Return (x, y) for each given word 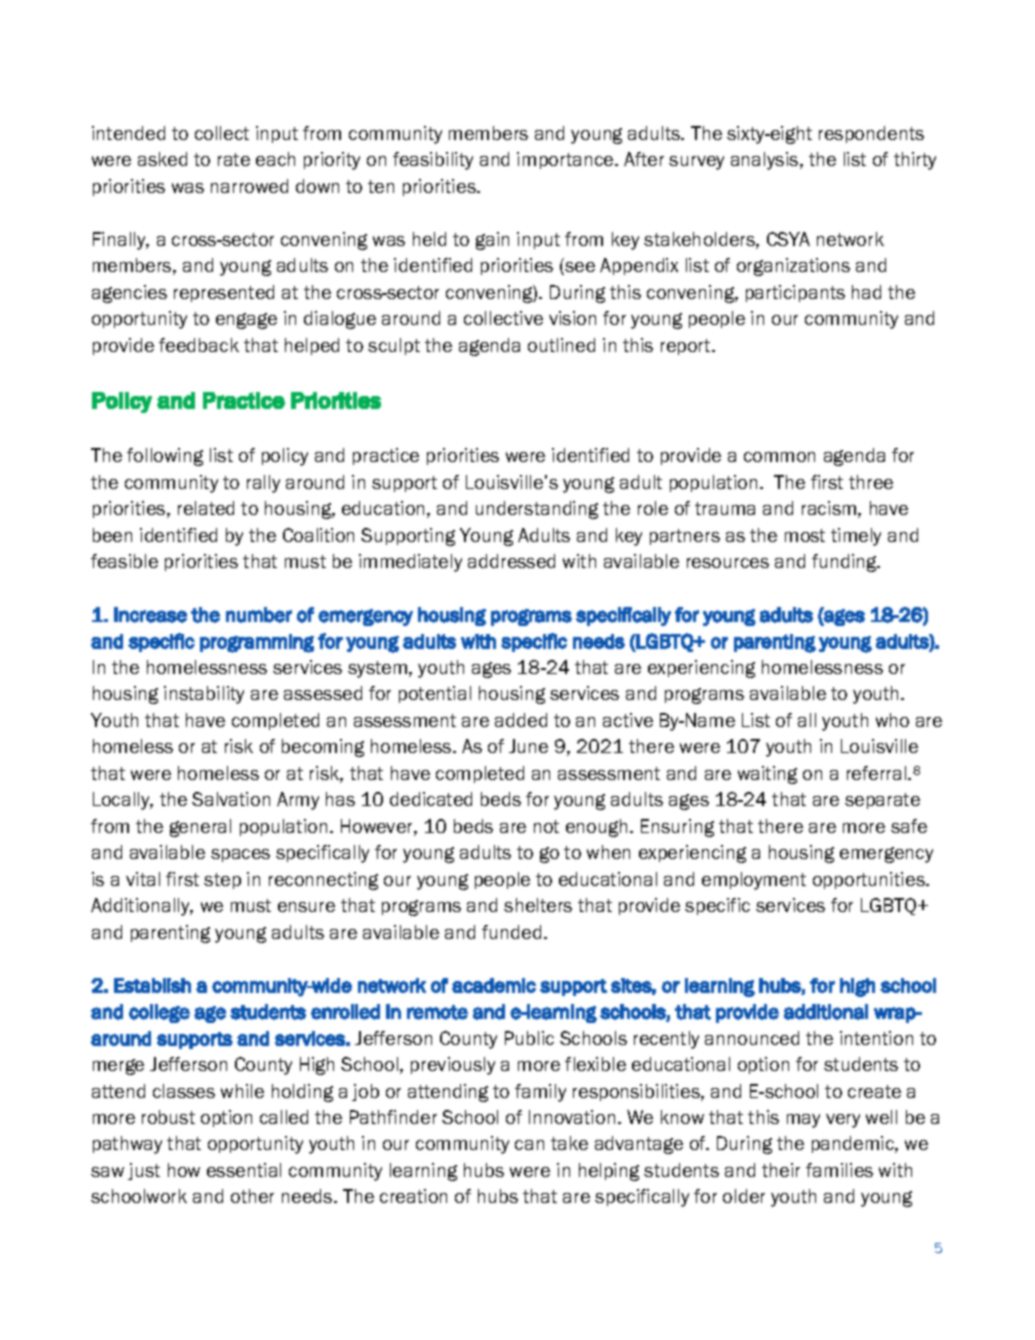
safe (909, 826)
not (546, 826)
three (871, 482)
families (839, 1170)
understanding (537, 510)
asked (162, 159)
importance (566, 160)
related (206, 508)
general (200, 828)
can (529, 1145)
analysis (766, 161)
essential (244, 1170)
